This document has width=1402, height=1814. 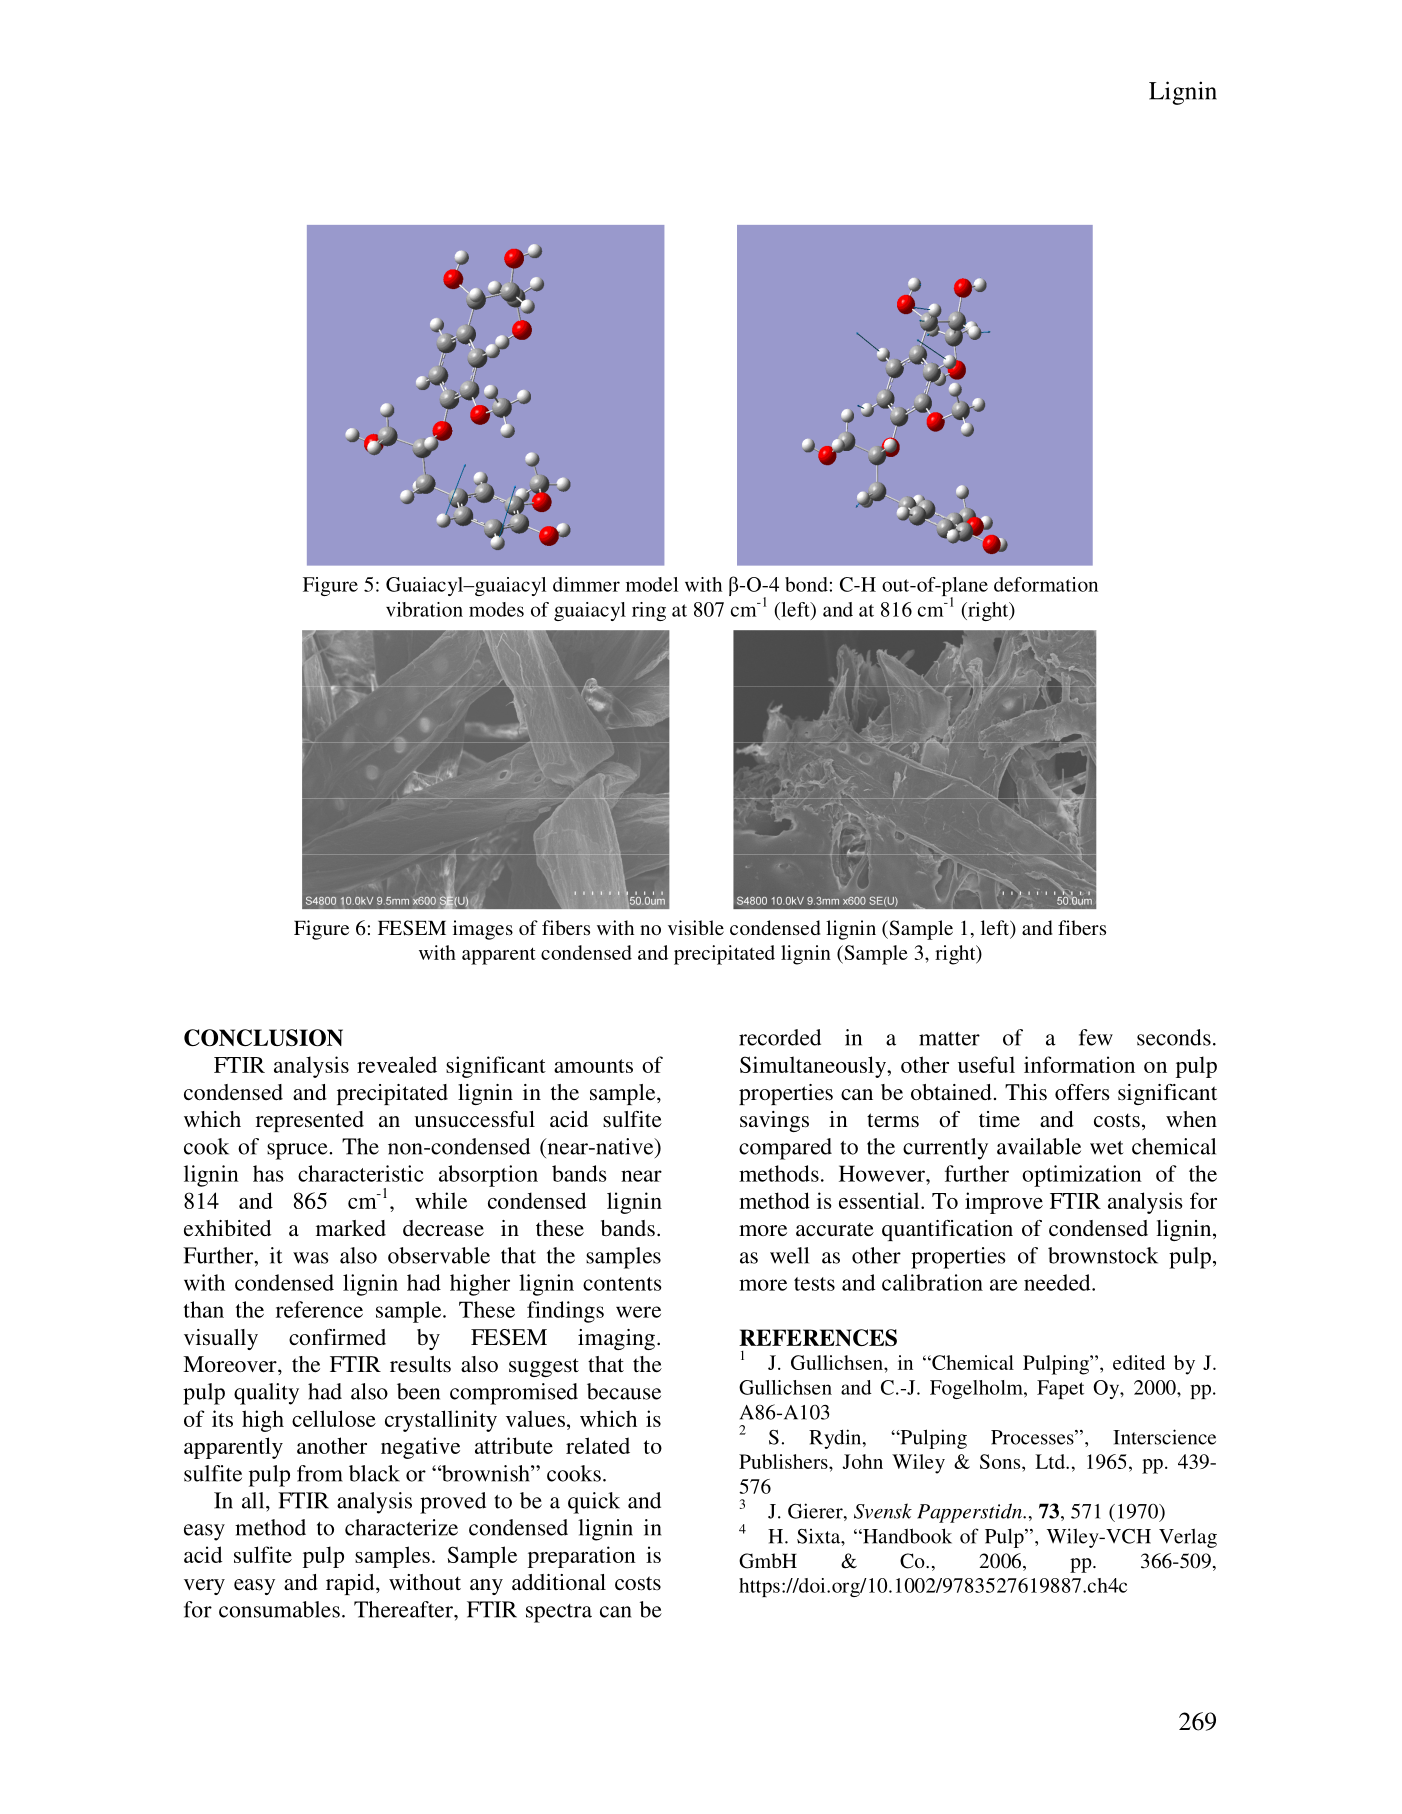 I want to click on ring, so click(x=649, y=611).
